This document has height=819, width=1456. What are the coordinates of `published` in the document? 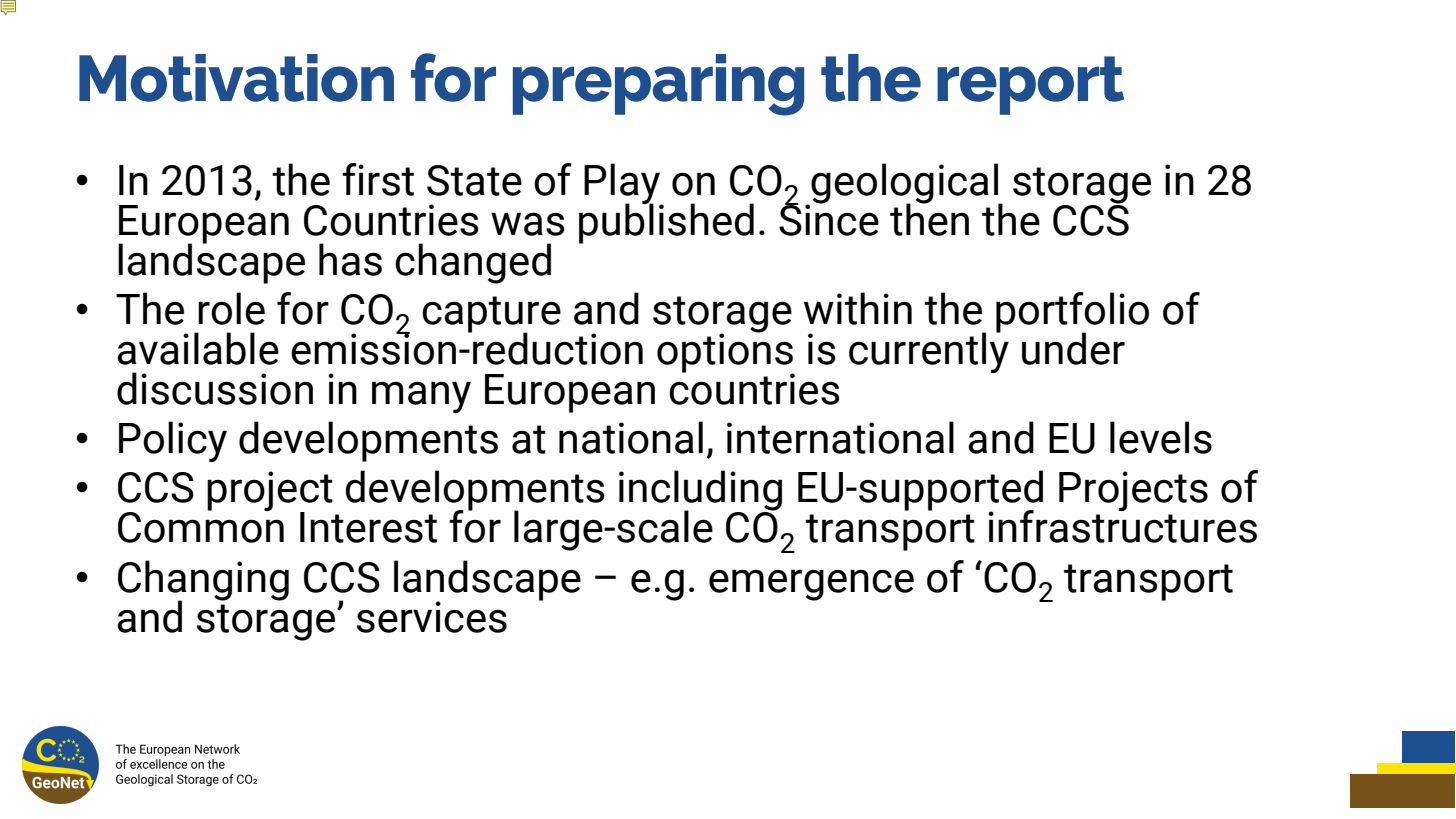 It's located at (666, 222).
